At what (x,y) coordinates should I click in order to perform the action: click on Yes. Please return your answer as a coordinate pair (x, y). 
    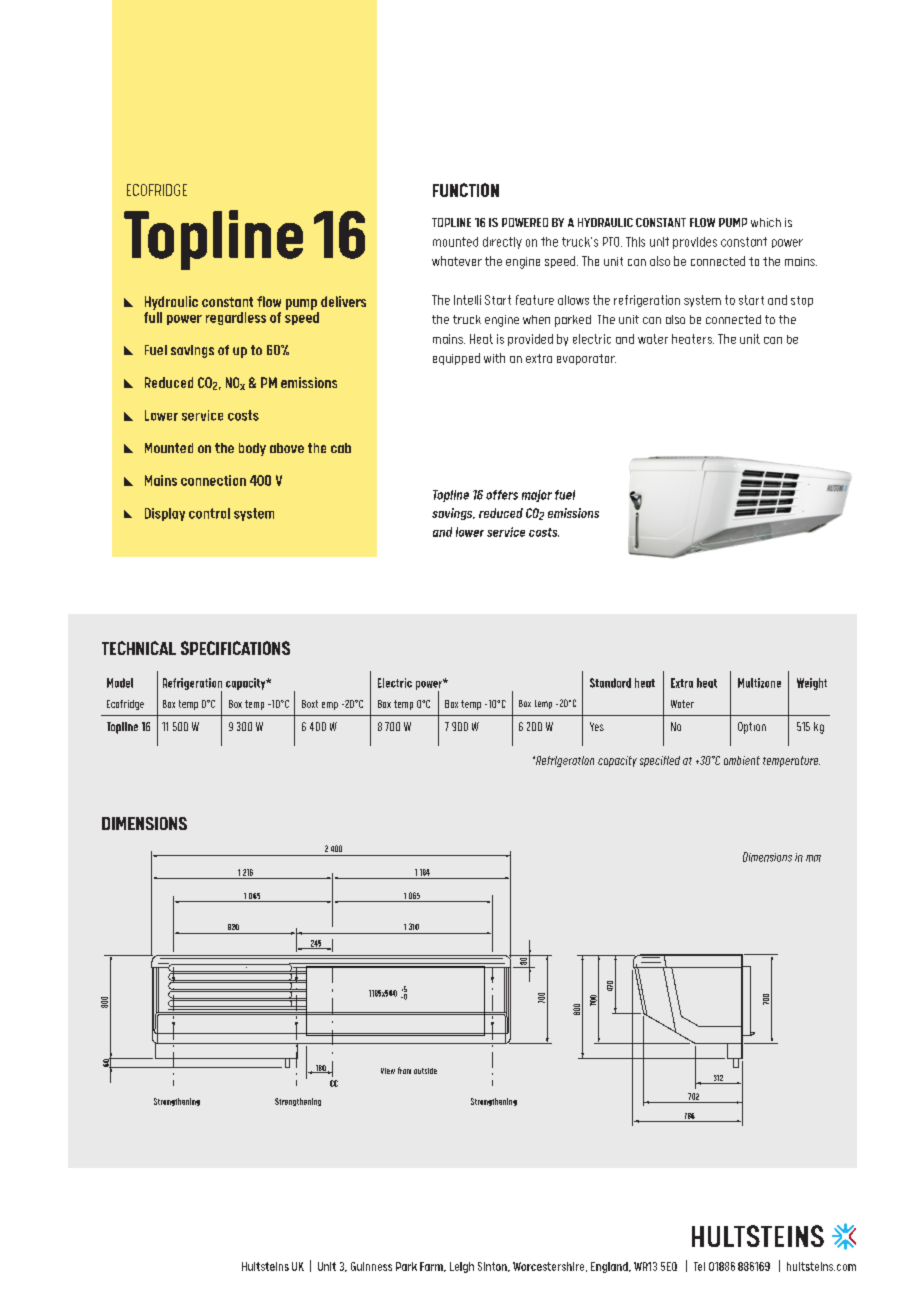
    Looking at the image, I should click on (597, 726).
